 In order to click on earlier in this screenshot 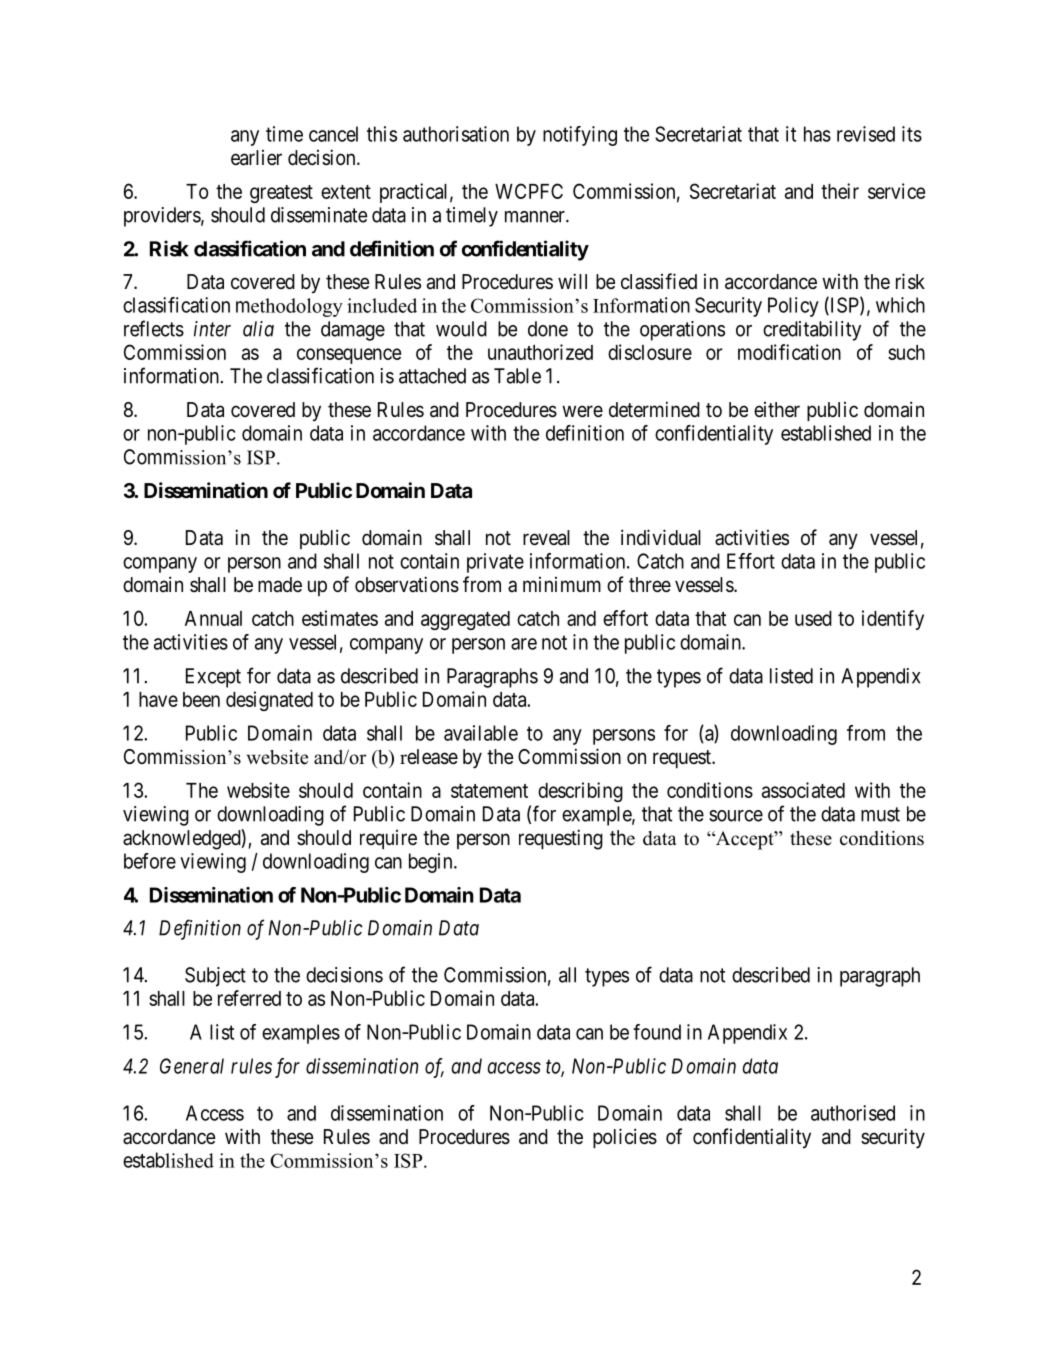, I will do `click(256, 158)`.
